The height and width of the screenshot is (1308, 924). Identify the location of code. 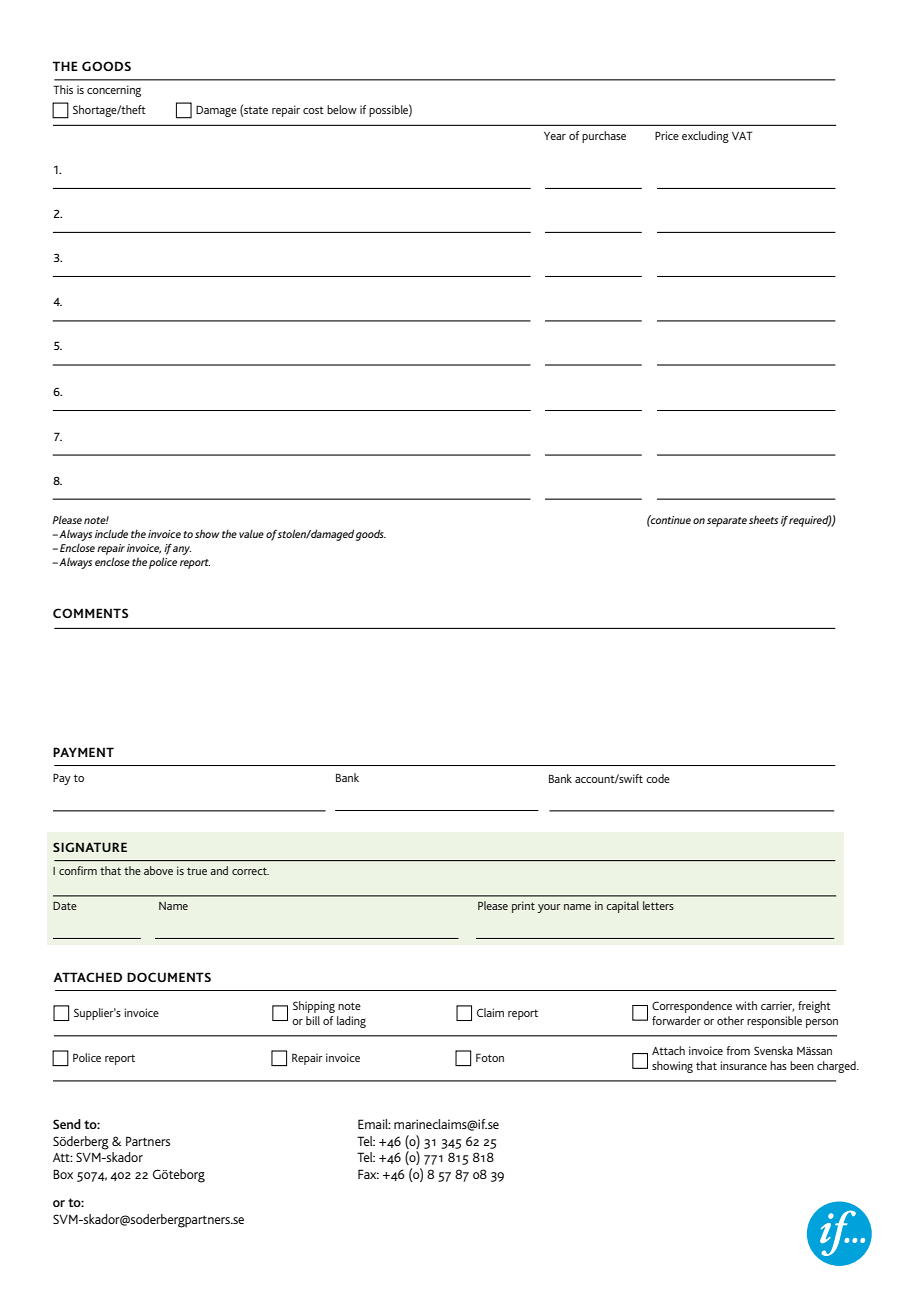
(658, 778).
